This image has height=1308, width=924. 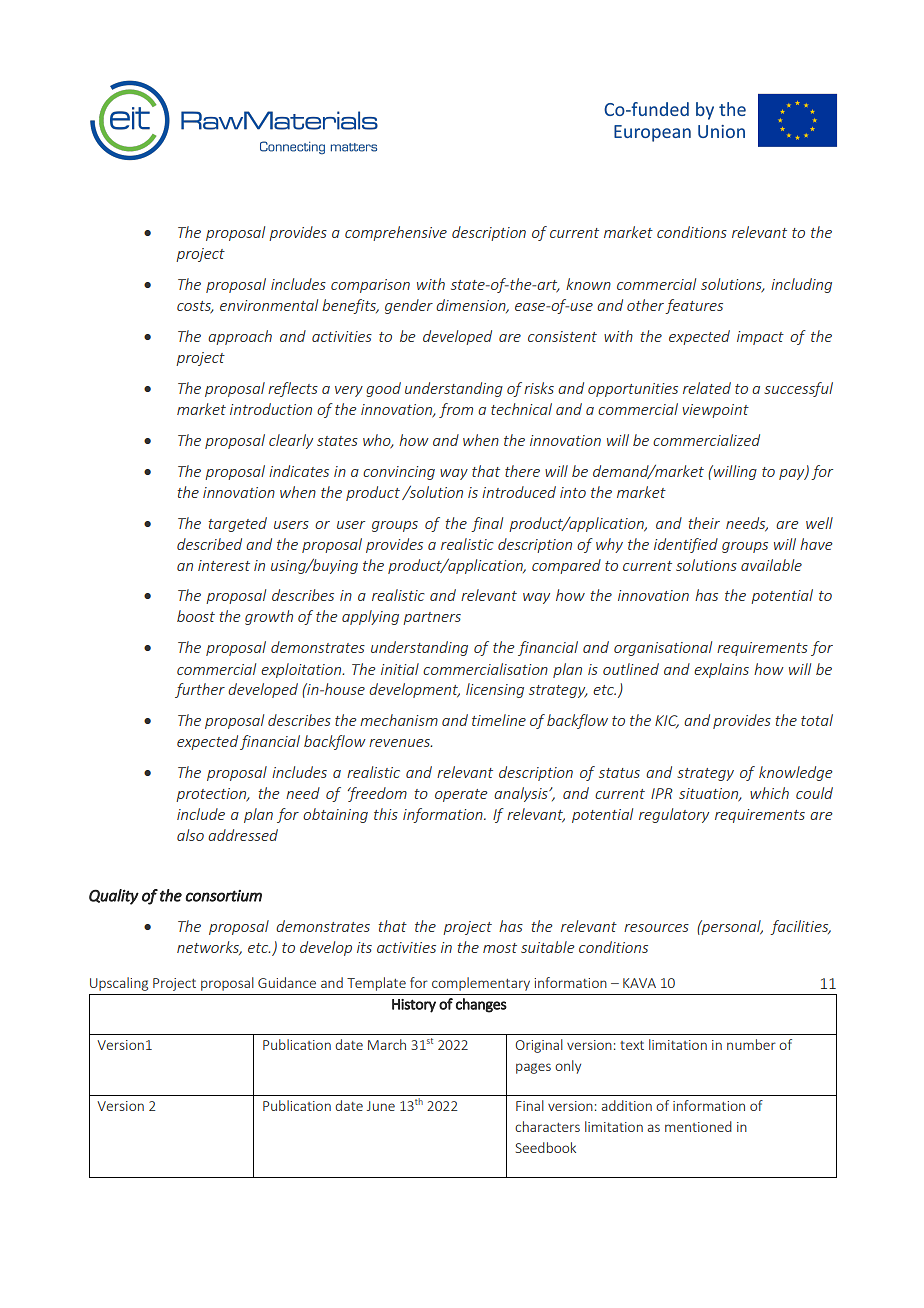 What do you see at coordinates (223, 896) in the image?
I see `consortium` at bounding box center [223, 896].
